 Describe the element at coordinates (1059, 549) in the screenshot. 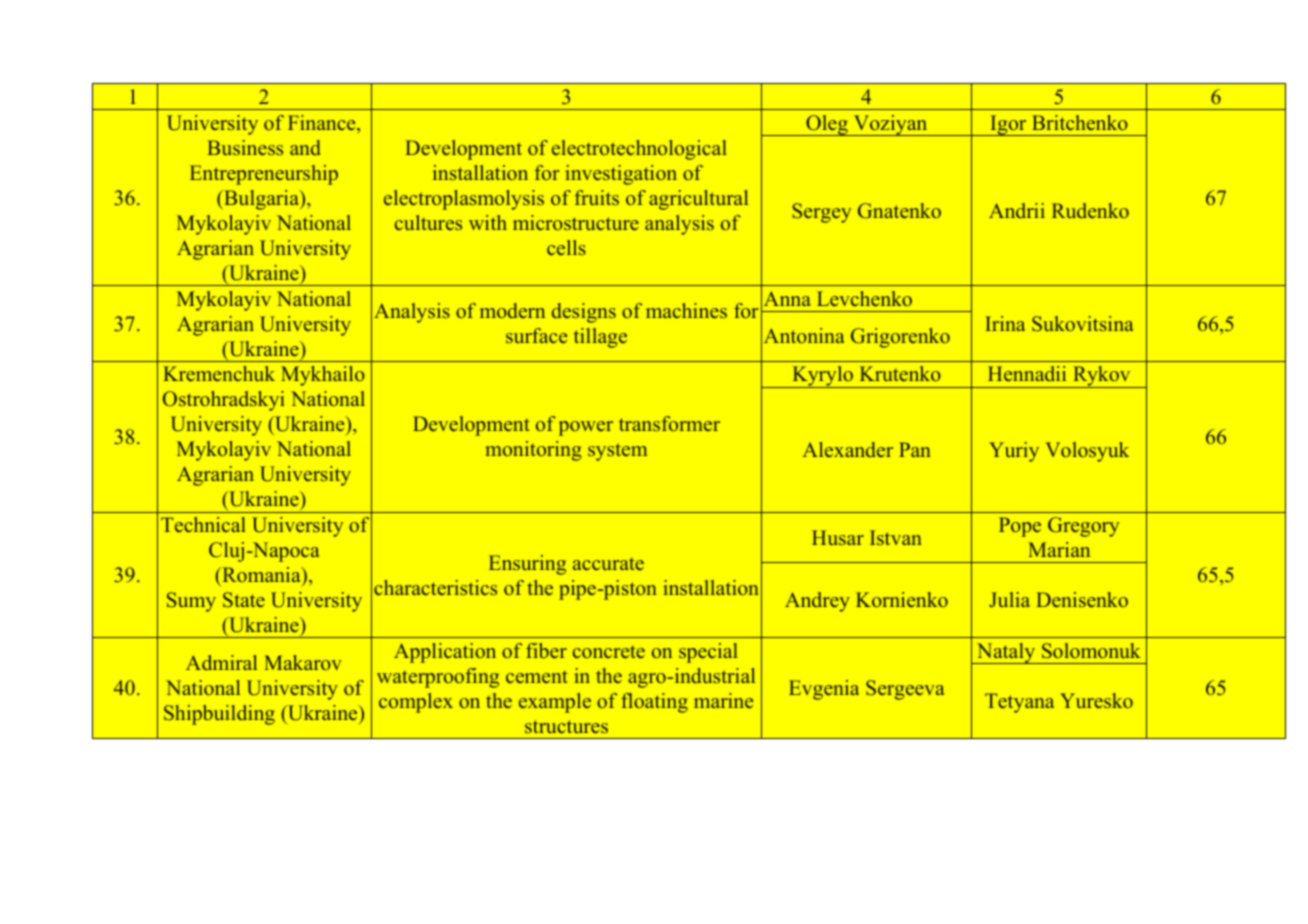

I see `Marian` at that location.
